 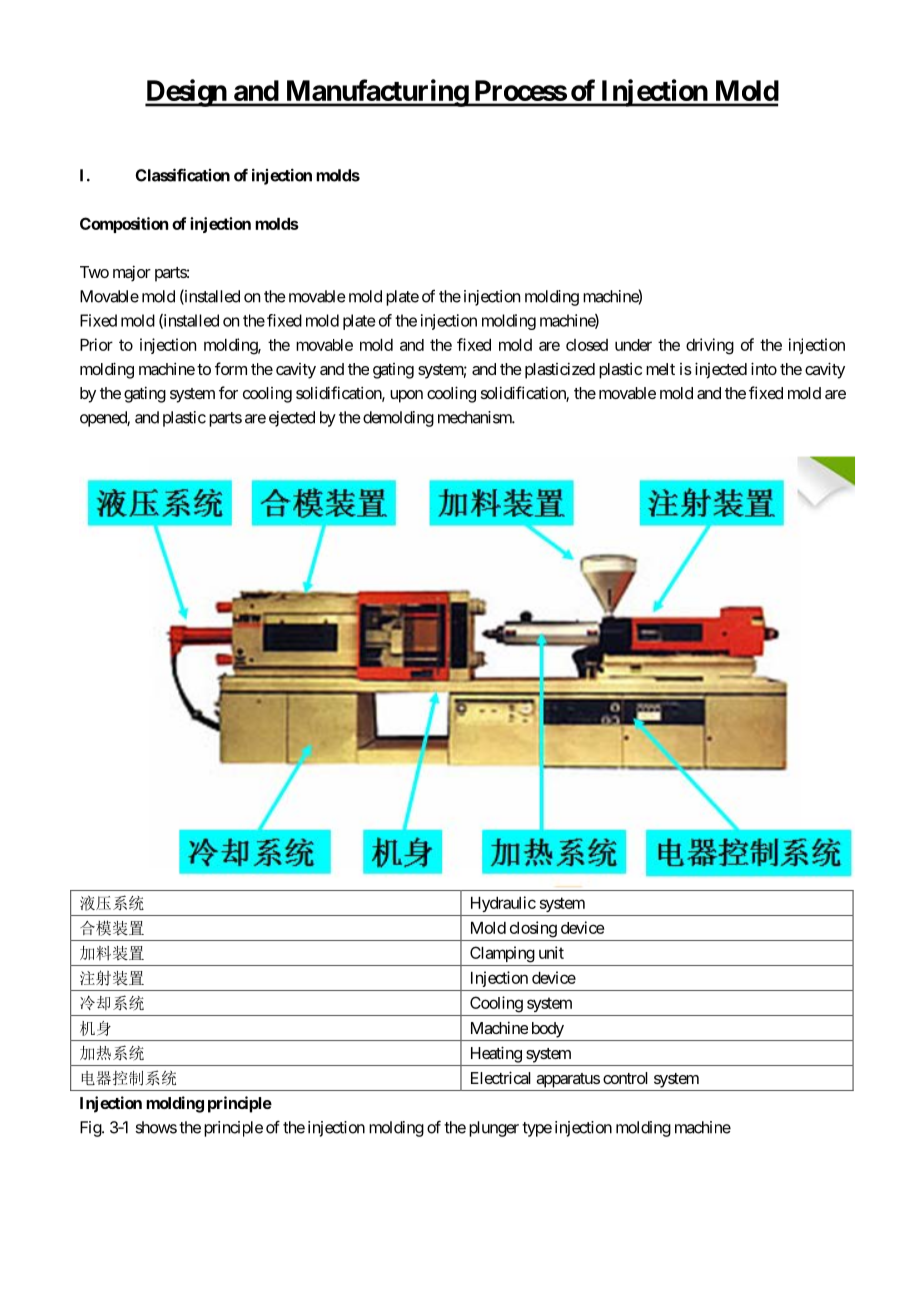 What do you see at coordinates (91, 1129) in the document?
I see `Fig` at bounding box center [91, 1129].
